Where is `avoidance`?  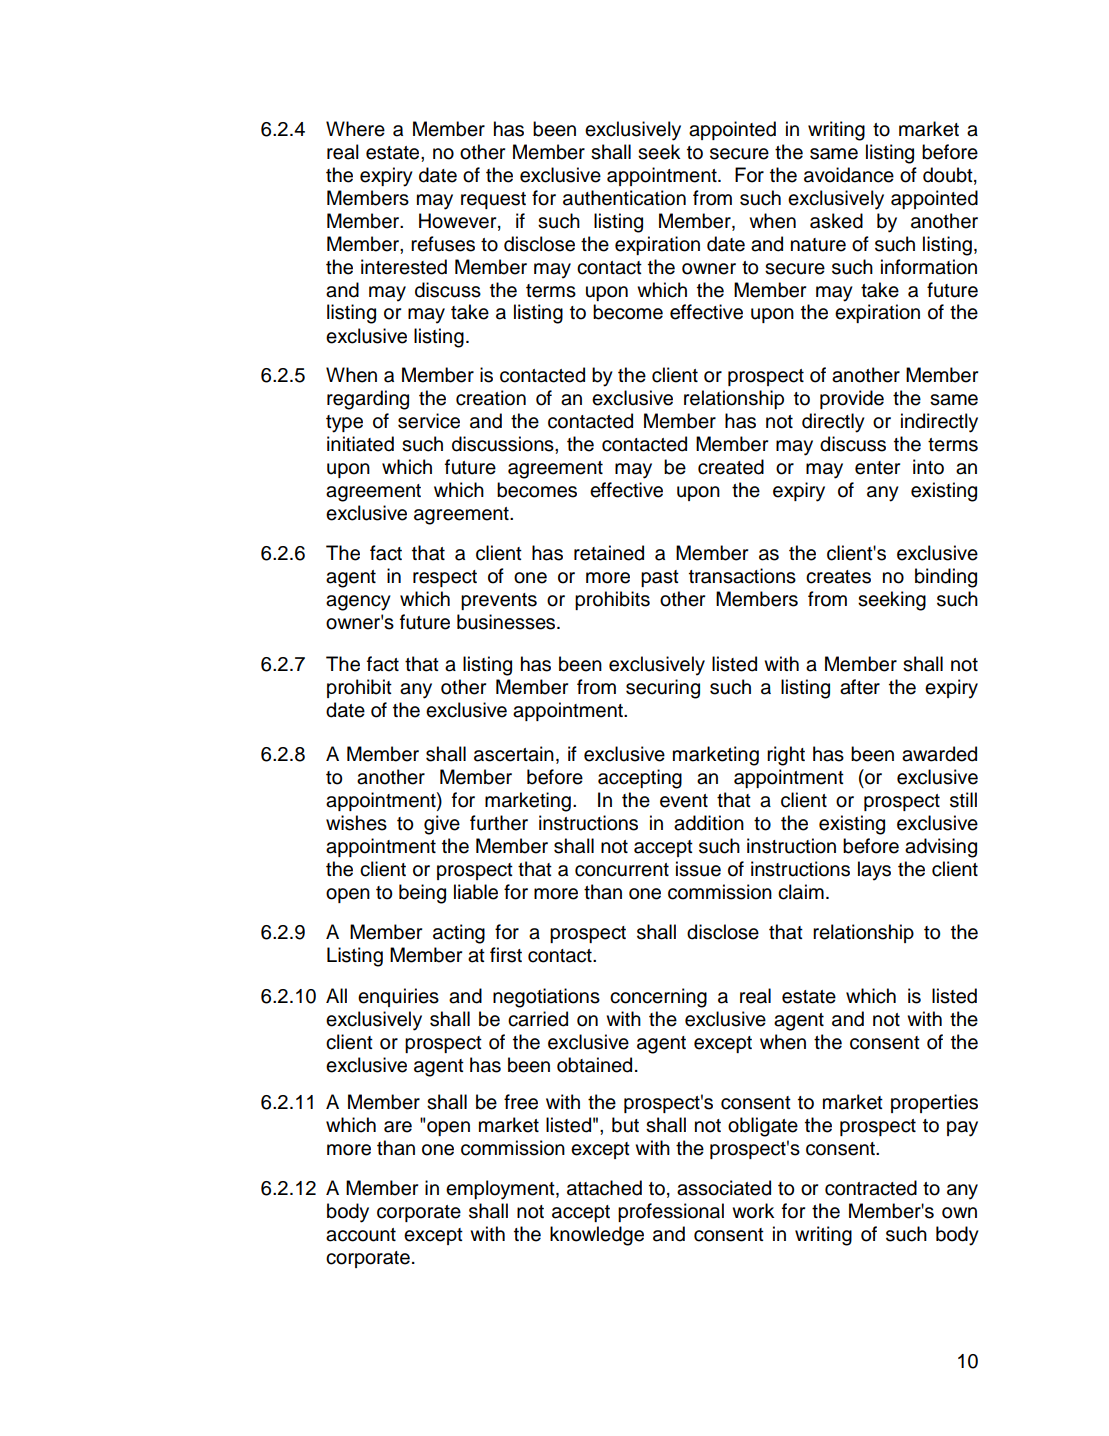 avoidance is located at coordinates (849, 175).
